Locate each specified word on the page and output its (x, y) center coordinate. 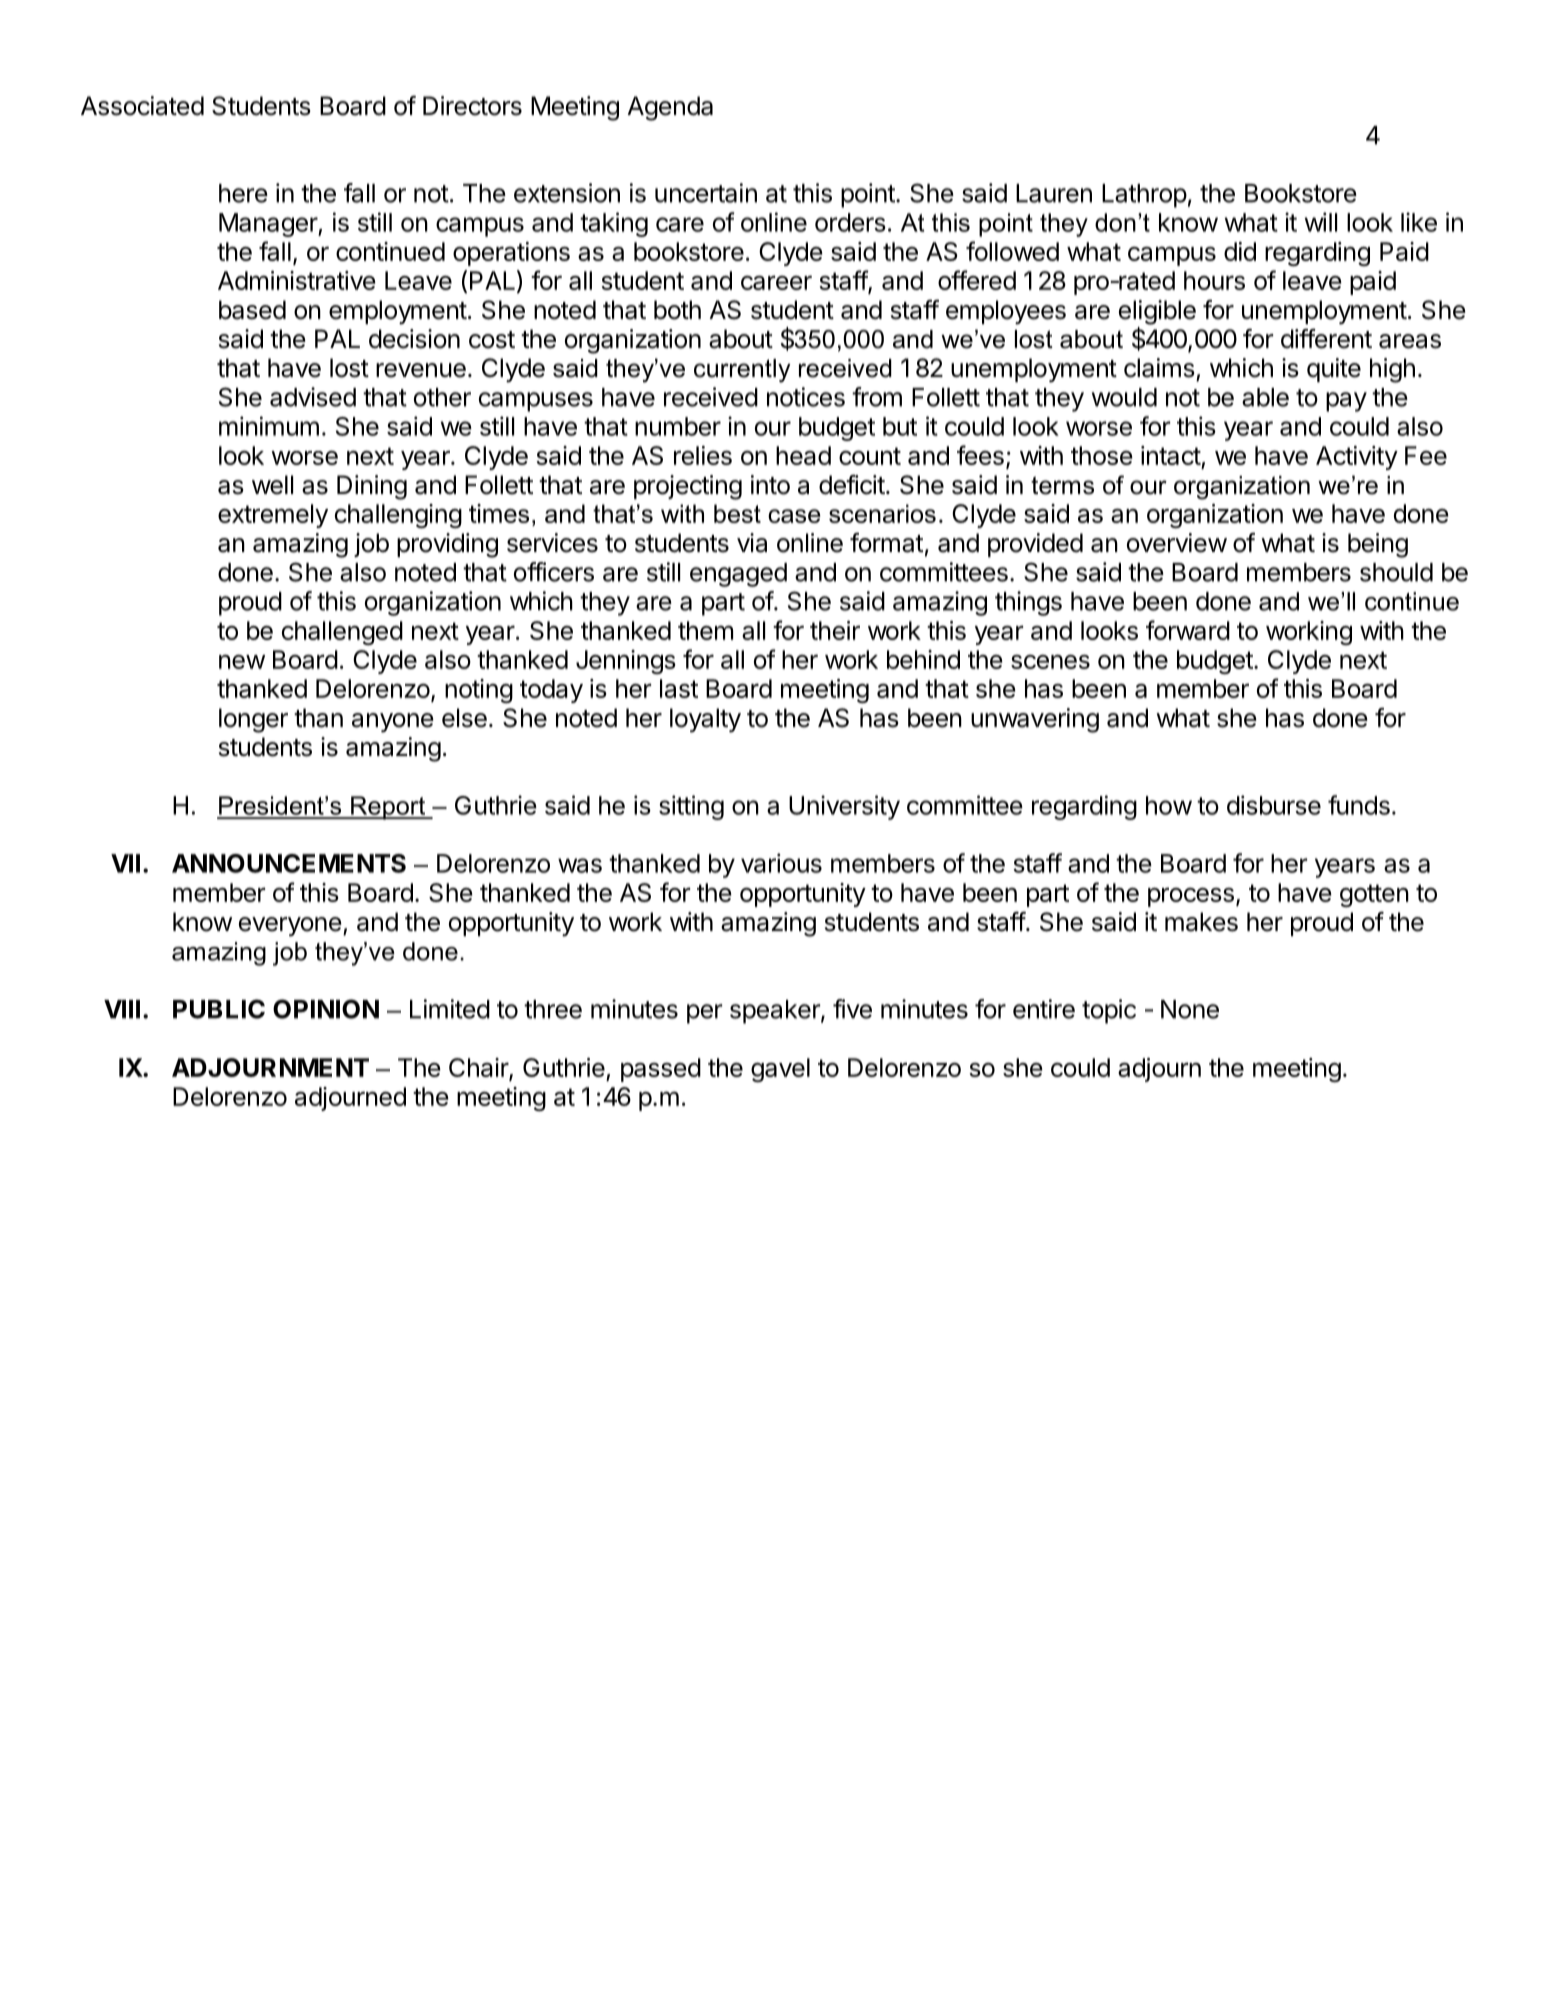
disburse (1274, 805)
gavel (780, 1070)
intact (1171, 455)
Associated (142, 106)
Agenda (670, 108)
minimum (269, 426)
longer (253, 720)
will (1321, 222)
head (803, 455)
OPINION (326, 1009)
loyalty (705, 720)
